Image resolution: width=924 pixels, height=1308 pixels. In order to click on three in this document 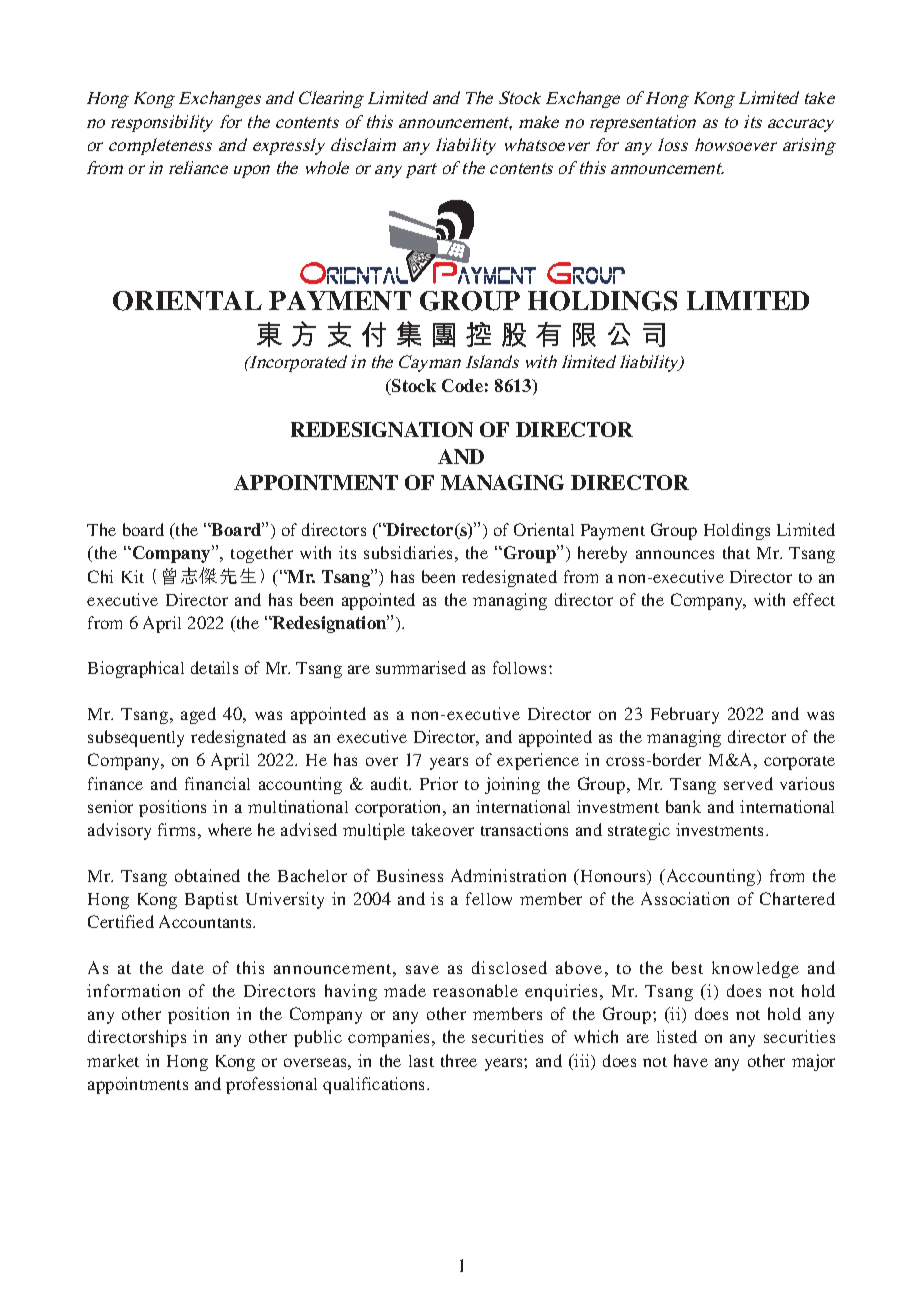, I will do `click(459, 1060)`.
